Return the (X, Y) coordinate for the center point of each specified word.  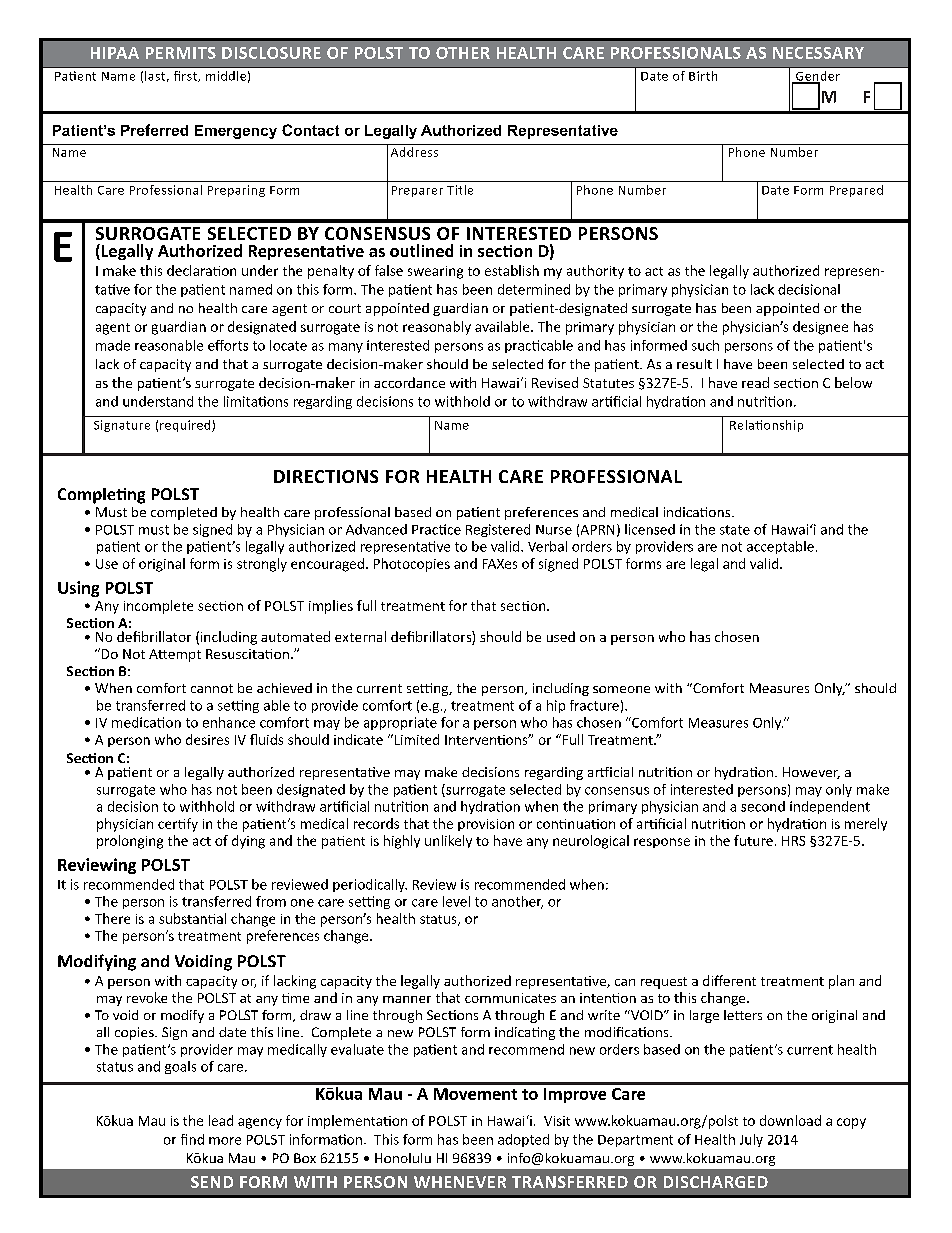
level (456, 901)
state (735, 530)
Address (414, 152)
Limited (415, 739)
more (225, 1141)
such (705, 345)
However (811, 773)
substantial (192, 918)
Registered (498, 530)
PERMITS (181, 53)
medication (146, 722)
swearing (435, 272)
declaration (201, 270)
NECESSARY (818, 53)
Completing (101, 496)
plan (841, 982)
